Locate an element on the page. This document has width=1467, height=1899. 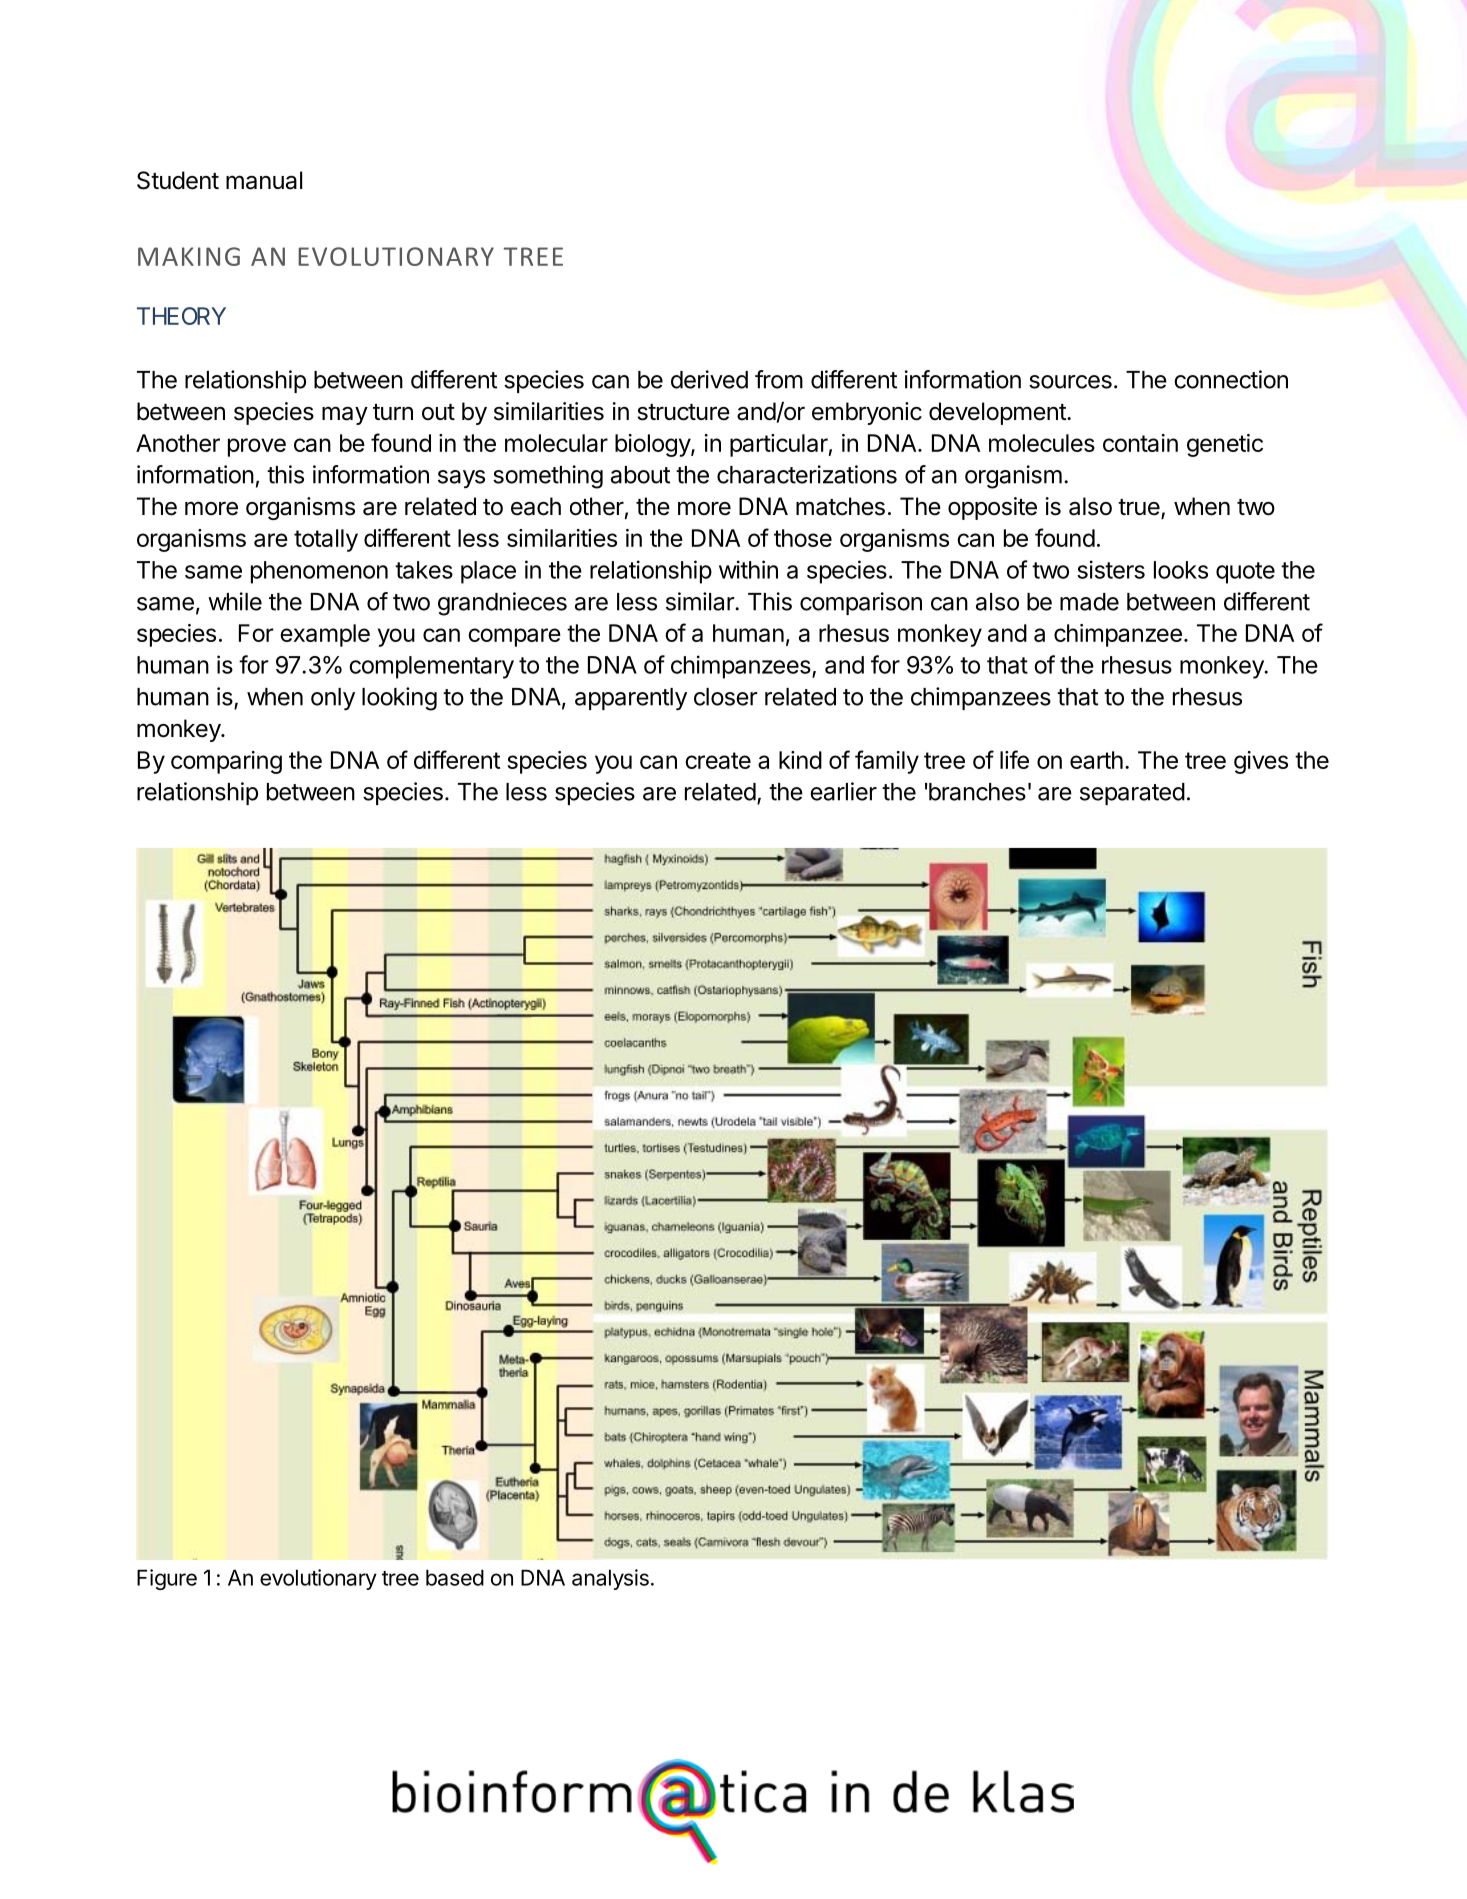
made is located at coordinates (1089, 602).
